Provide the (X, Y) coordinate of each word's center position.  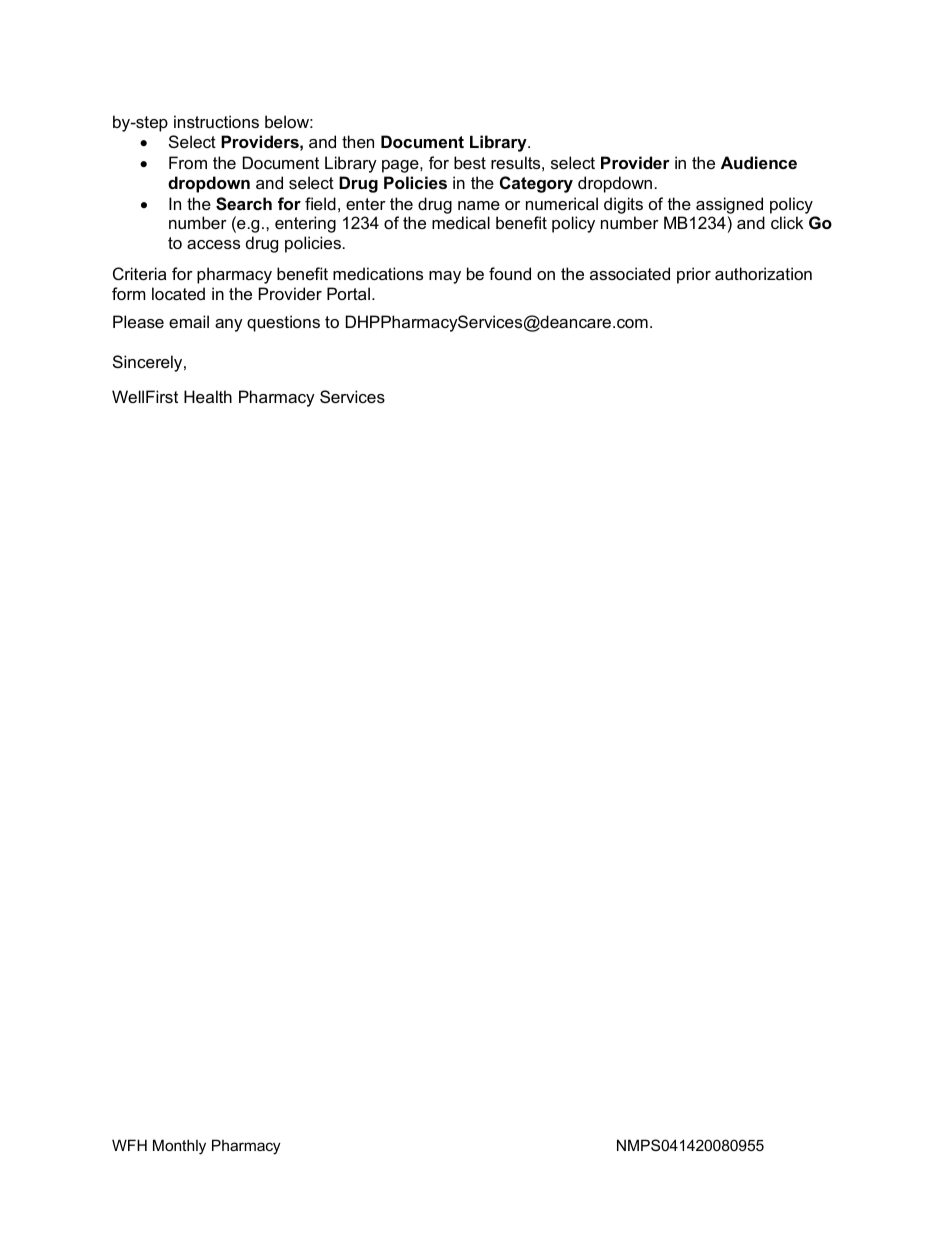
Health (208, 396)
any (229, 325)
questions (283, 323)
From (188, 162)
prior (694, 275)
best (470, 162)
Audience (759, 162)
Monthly (179, 1147)
